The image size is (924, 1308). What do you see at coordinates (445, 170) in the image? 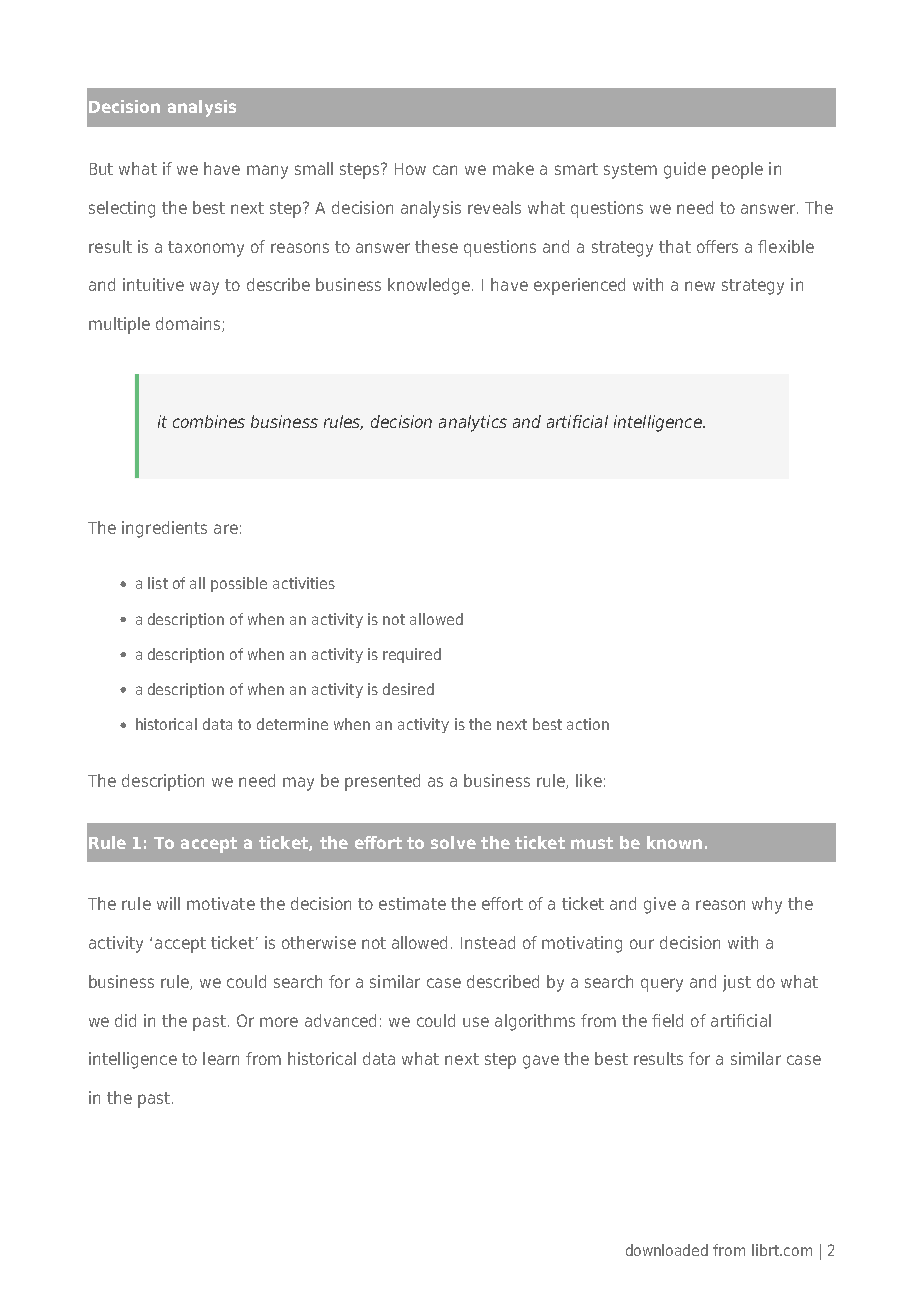
I see `can` at bounding box center [445, 170].
